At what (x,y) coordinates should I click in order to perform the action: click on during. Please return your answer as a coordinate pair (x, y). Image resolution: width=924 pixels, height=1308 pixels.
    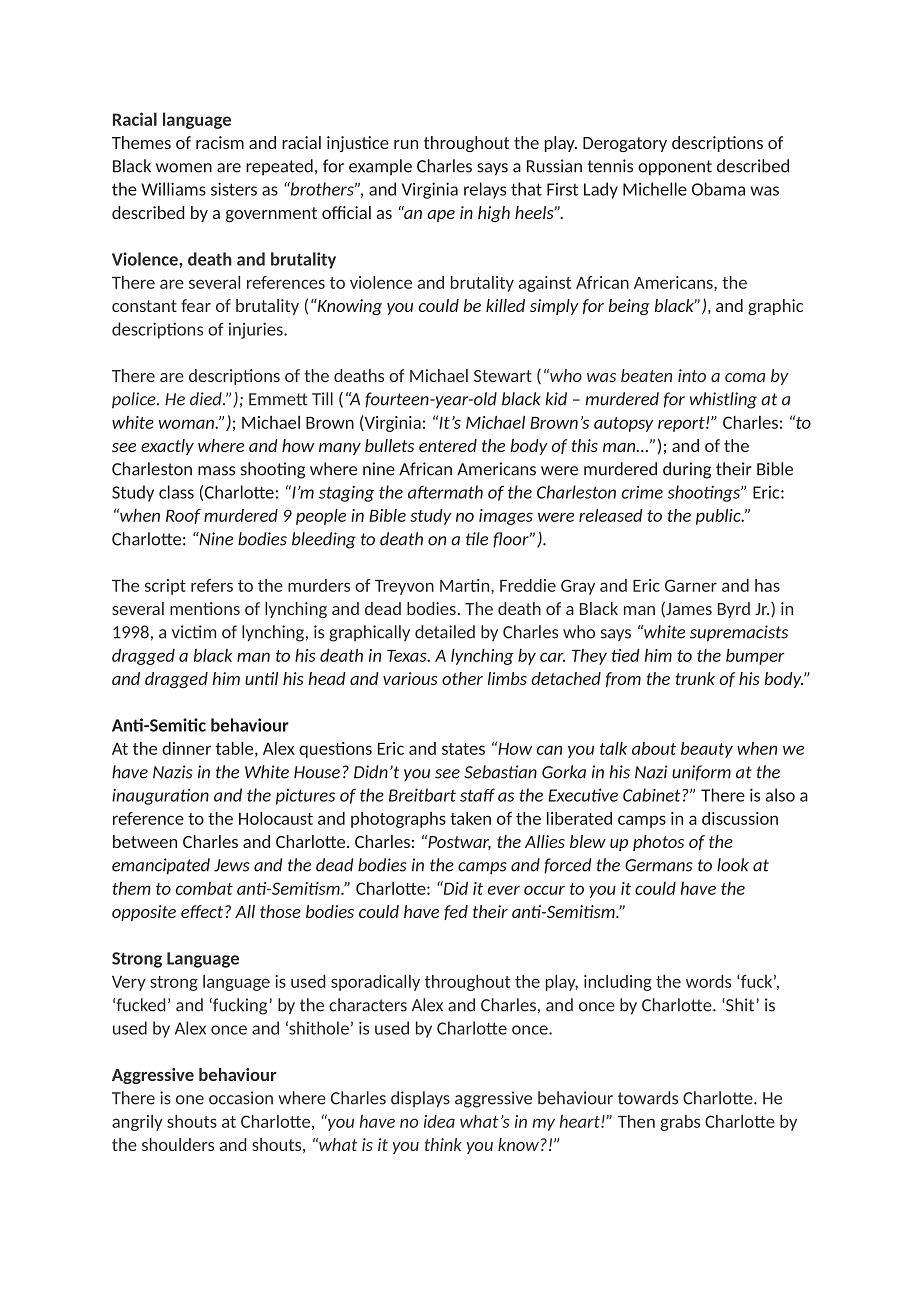
    Looking at the image, I should click on (687, 470).
